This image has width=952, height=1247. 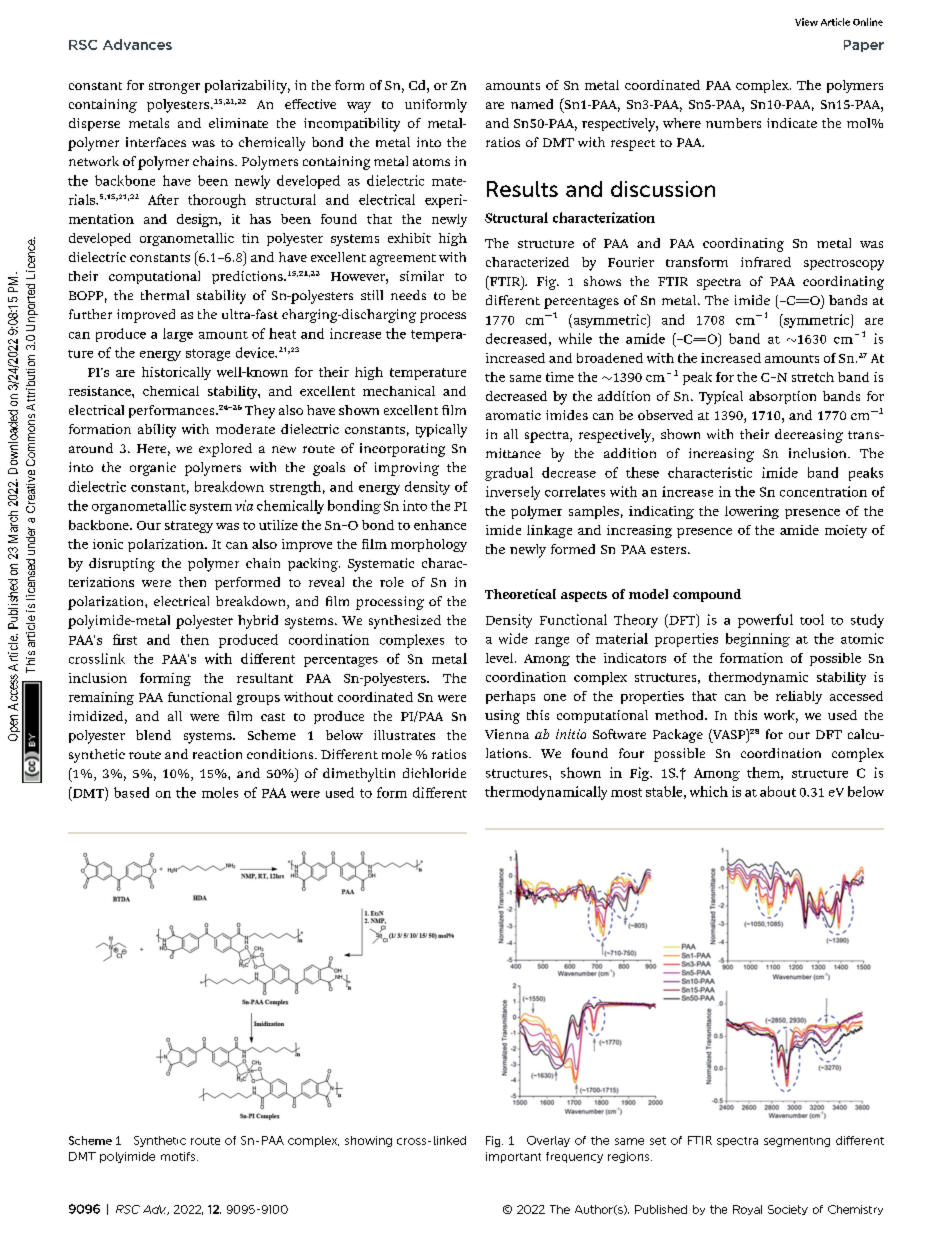 I want to click on large, so click(x=178, y=335).
